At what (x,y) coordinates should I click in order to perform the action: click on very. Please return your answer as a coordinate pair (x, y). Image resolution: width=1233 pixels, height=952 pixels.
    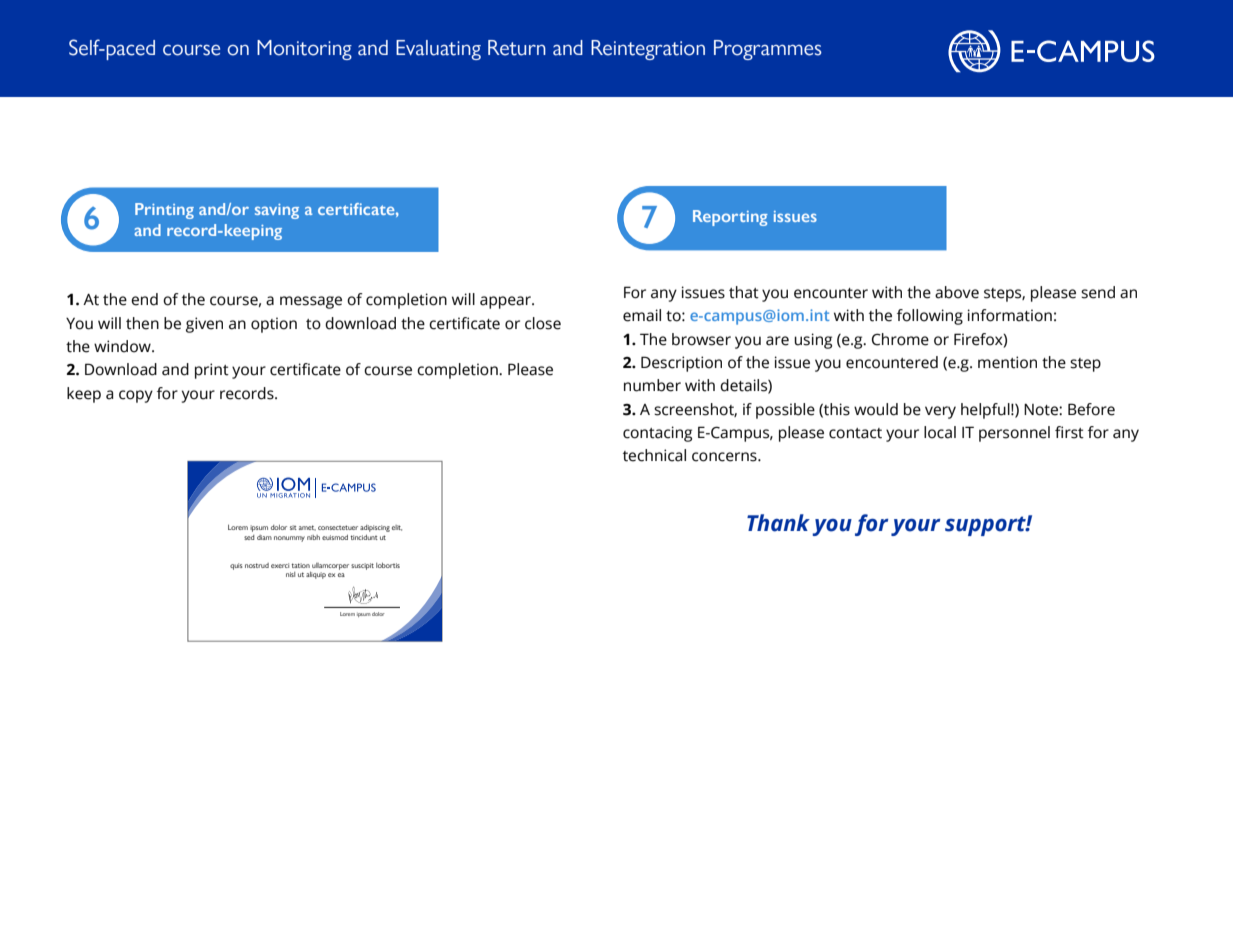
    Looking at the image, I should click on (940, 412).
